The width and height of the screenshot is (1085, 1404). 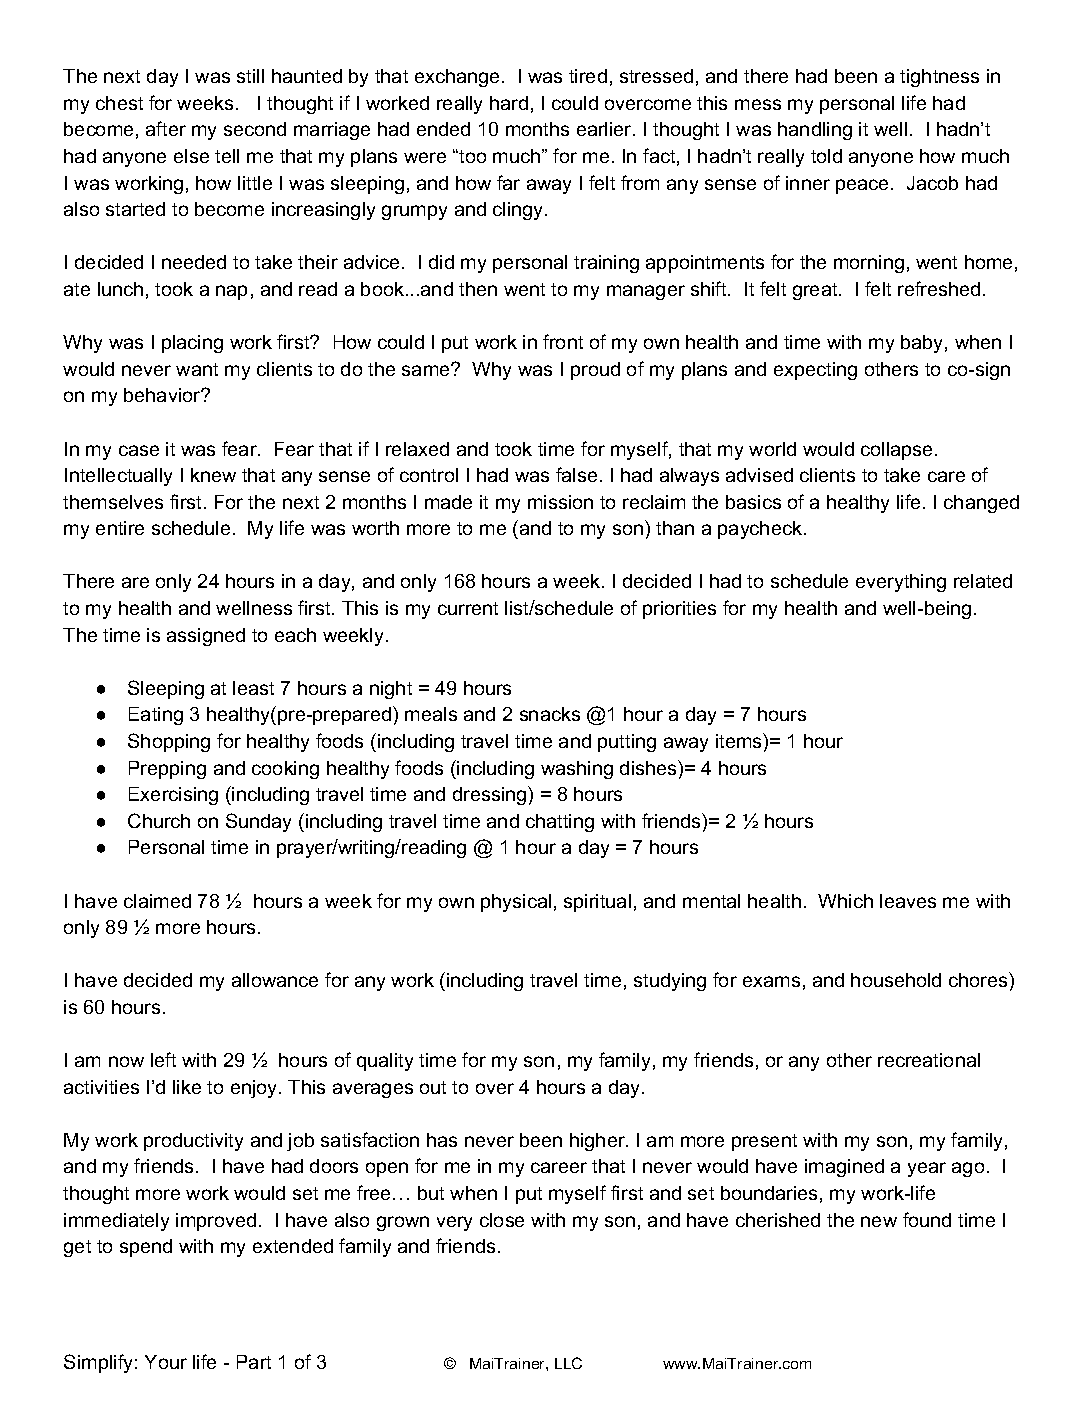 What do you see at coordinates (927, 1219) in the screenshot?
I see `found` at bounding box center [927, 1219].
